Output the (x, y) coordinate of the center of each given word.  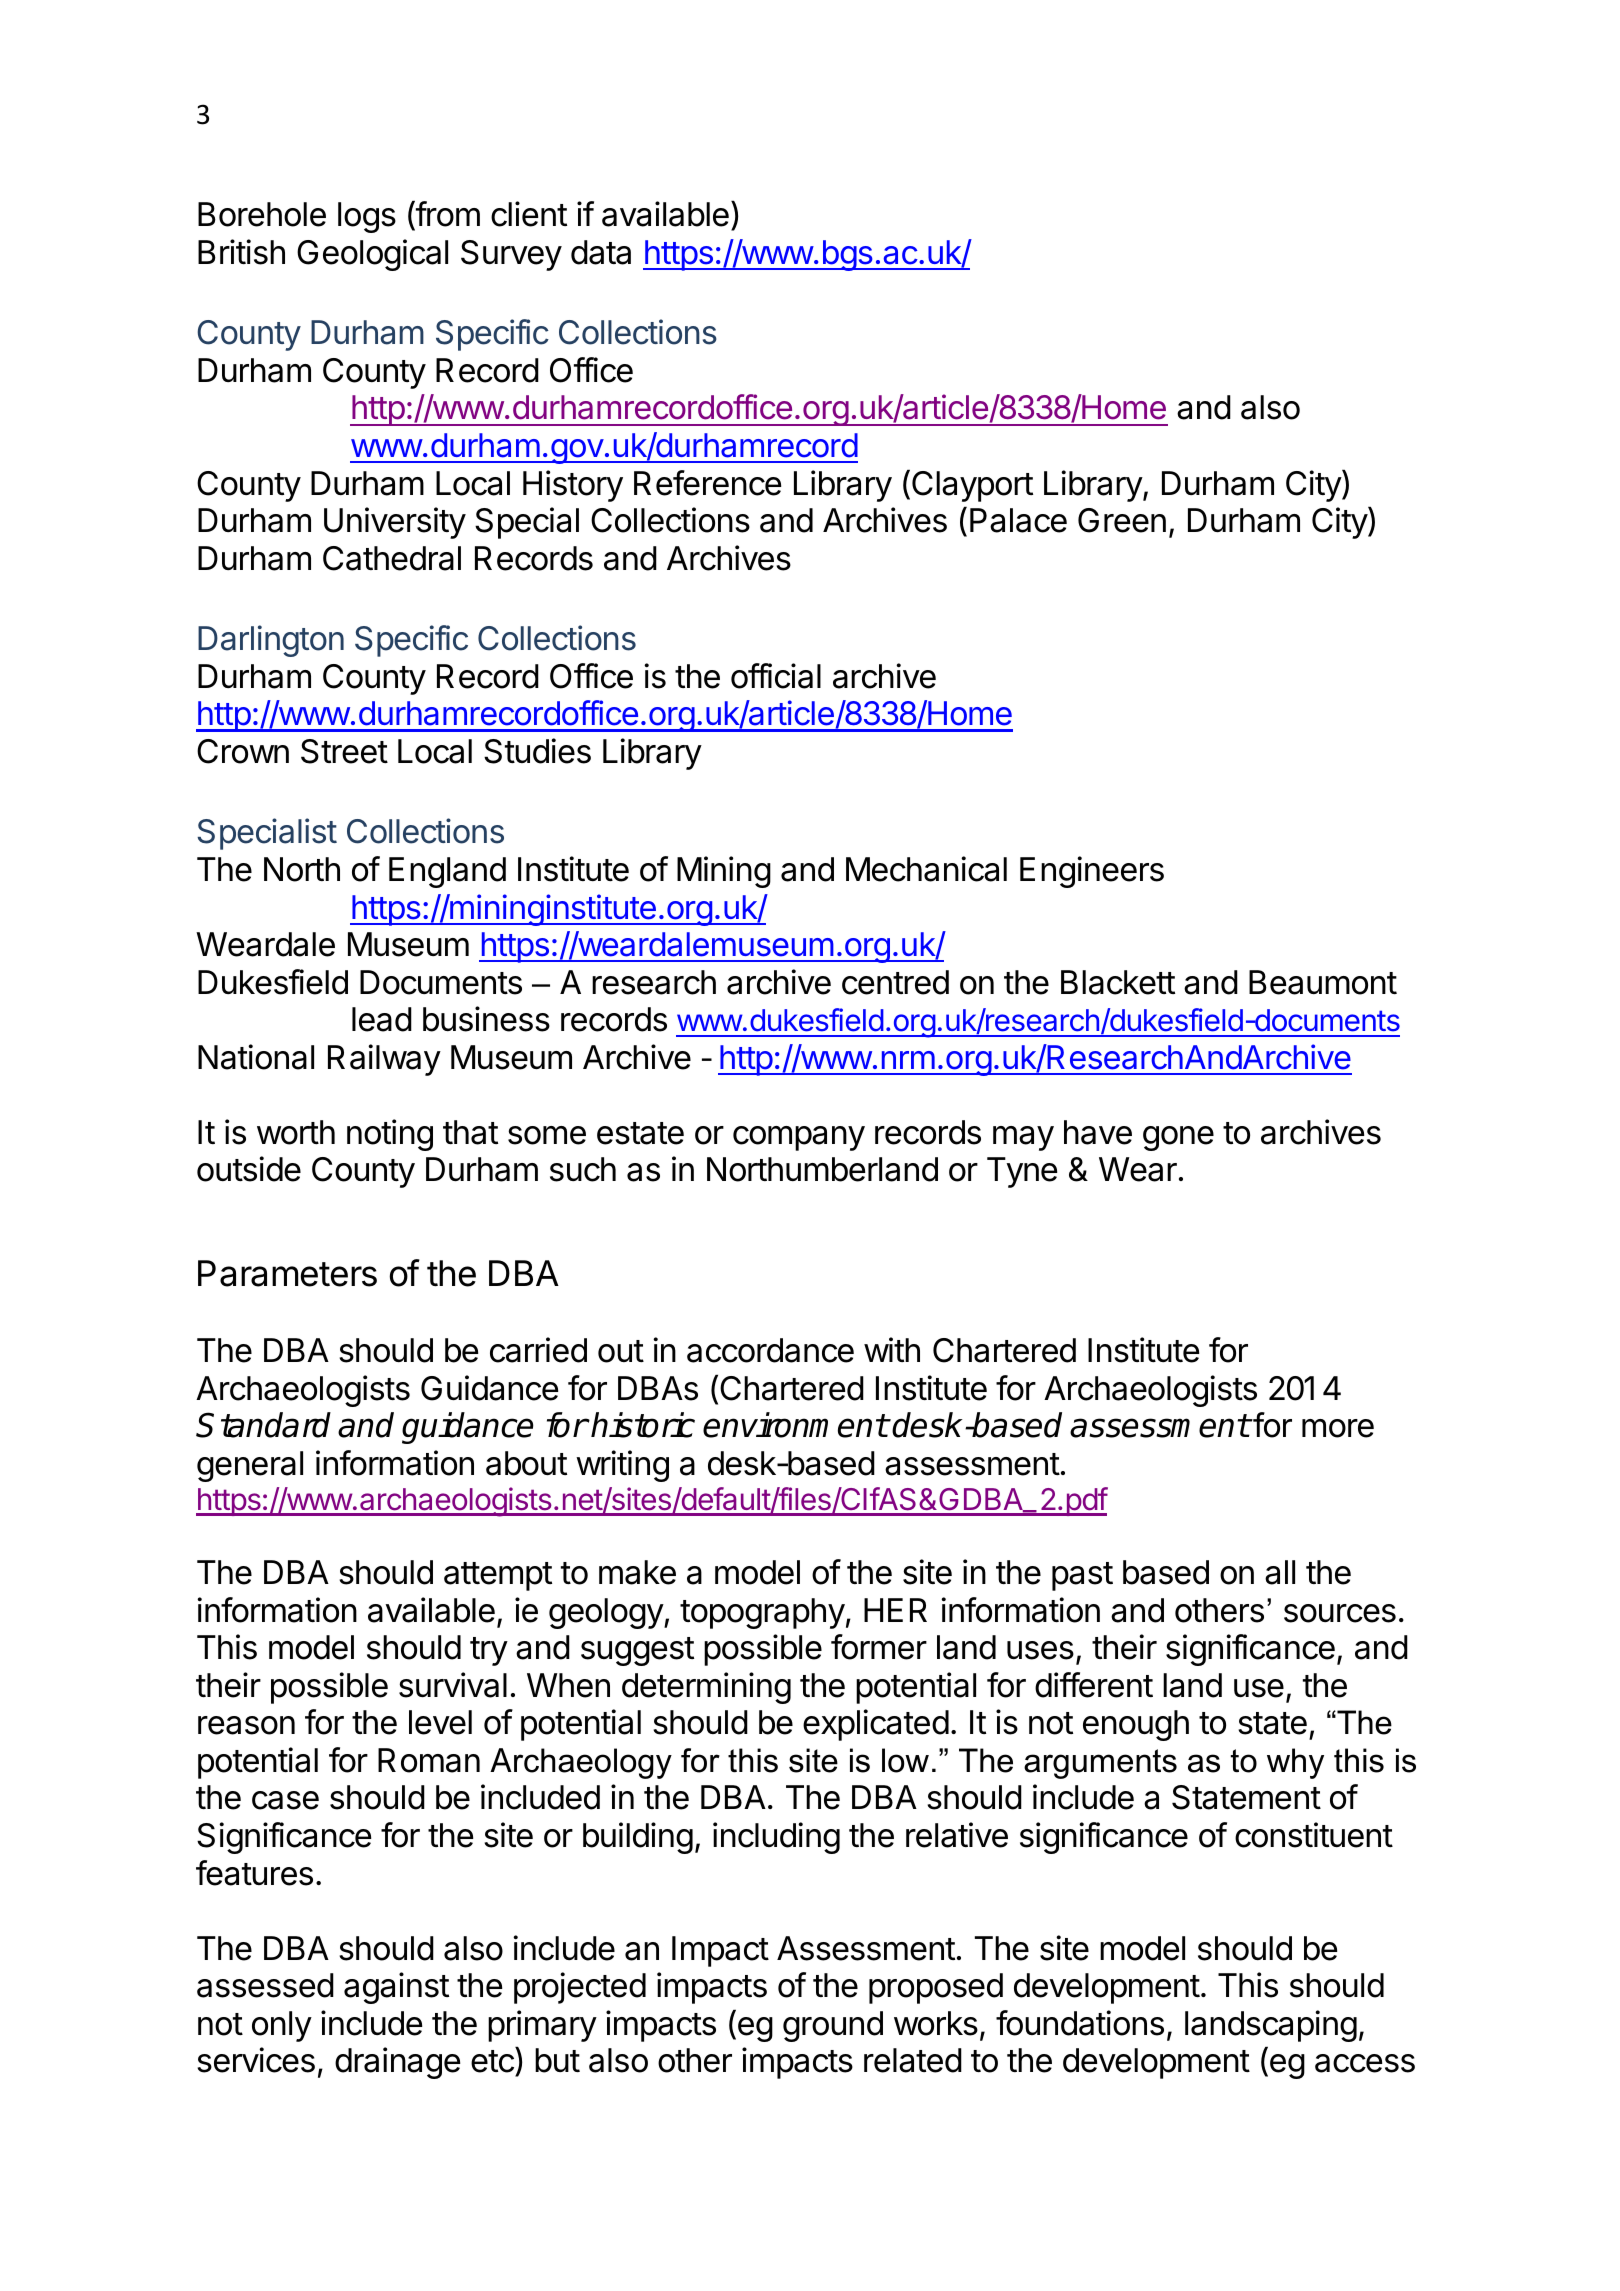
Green (1122, 520)
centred (895, 982)
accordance (770, 1350)
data (601, 252)
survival (453, 1685)
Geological (372, 255)
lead (382, 1019)
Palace (1018, 520)
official (776, 676)
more (1338, 1428)
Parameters (287, 1273)
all (1280, 1572)
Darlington (271, 641)
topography (762, 1613)
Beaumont (1323, 982)
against (396, 1988)
